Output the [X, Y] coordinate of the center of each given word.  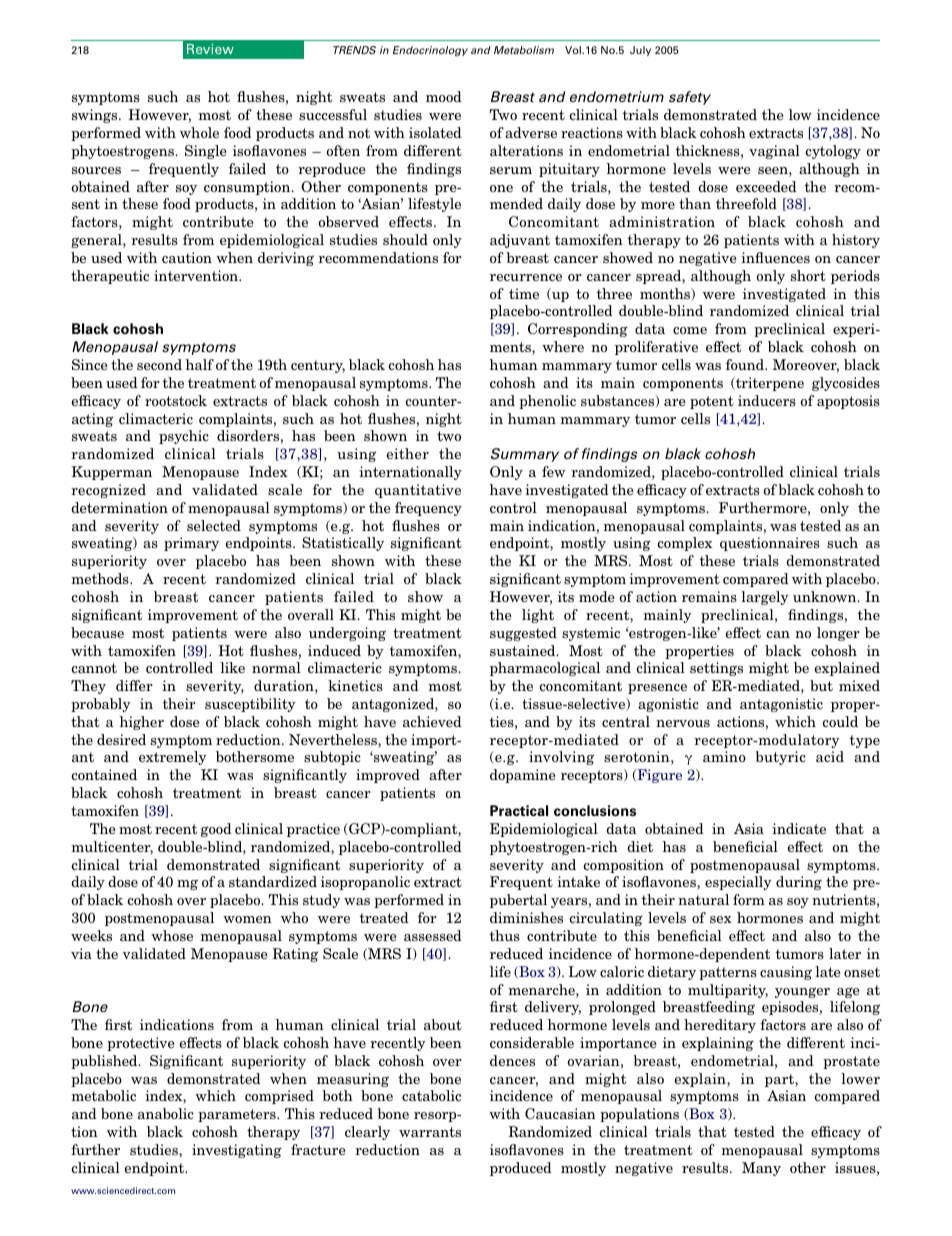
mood [444, 96]
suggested [523, 634]
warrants [430, 1132]
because [97, 632]
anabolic [166, 1113]
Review [210, 49]
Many [761, 1169]
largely [765, 598]
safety [690, 98]
